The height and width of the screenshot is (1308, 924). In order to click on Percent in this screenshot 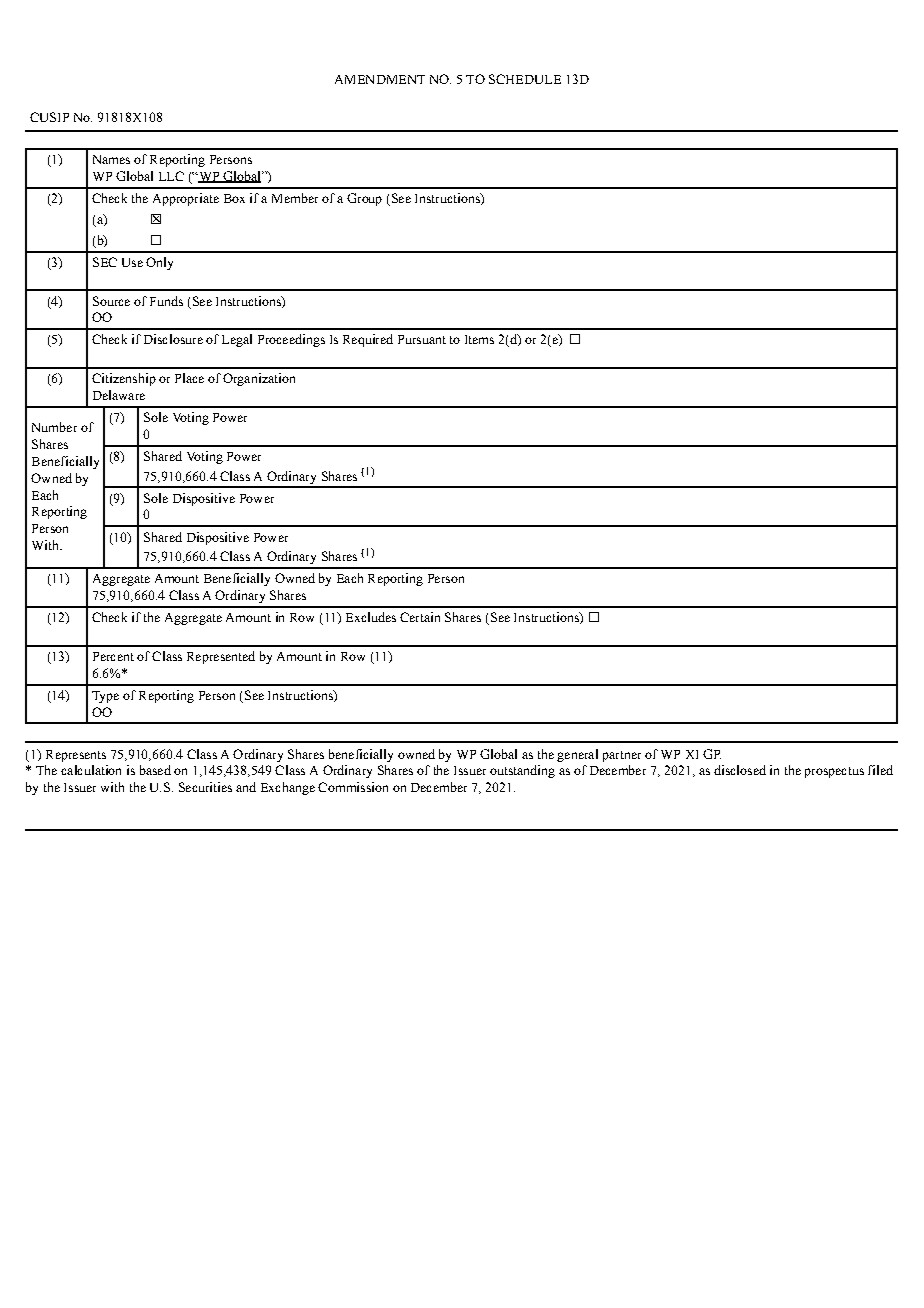, I will do `click(113, 656)`.
